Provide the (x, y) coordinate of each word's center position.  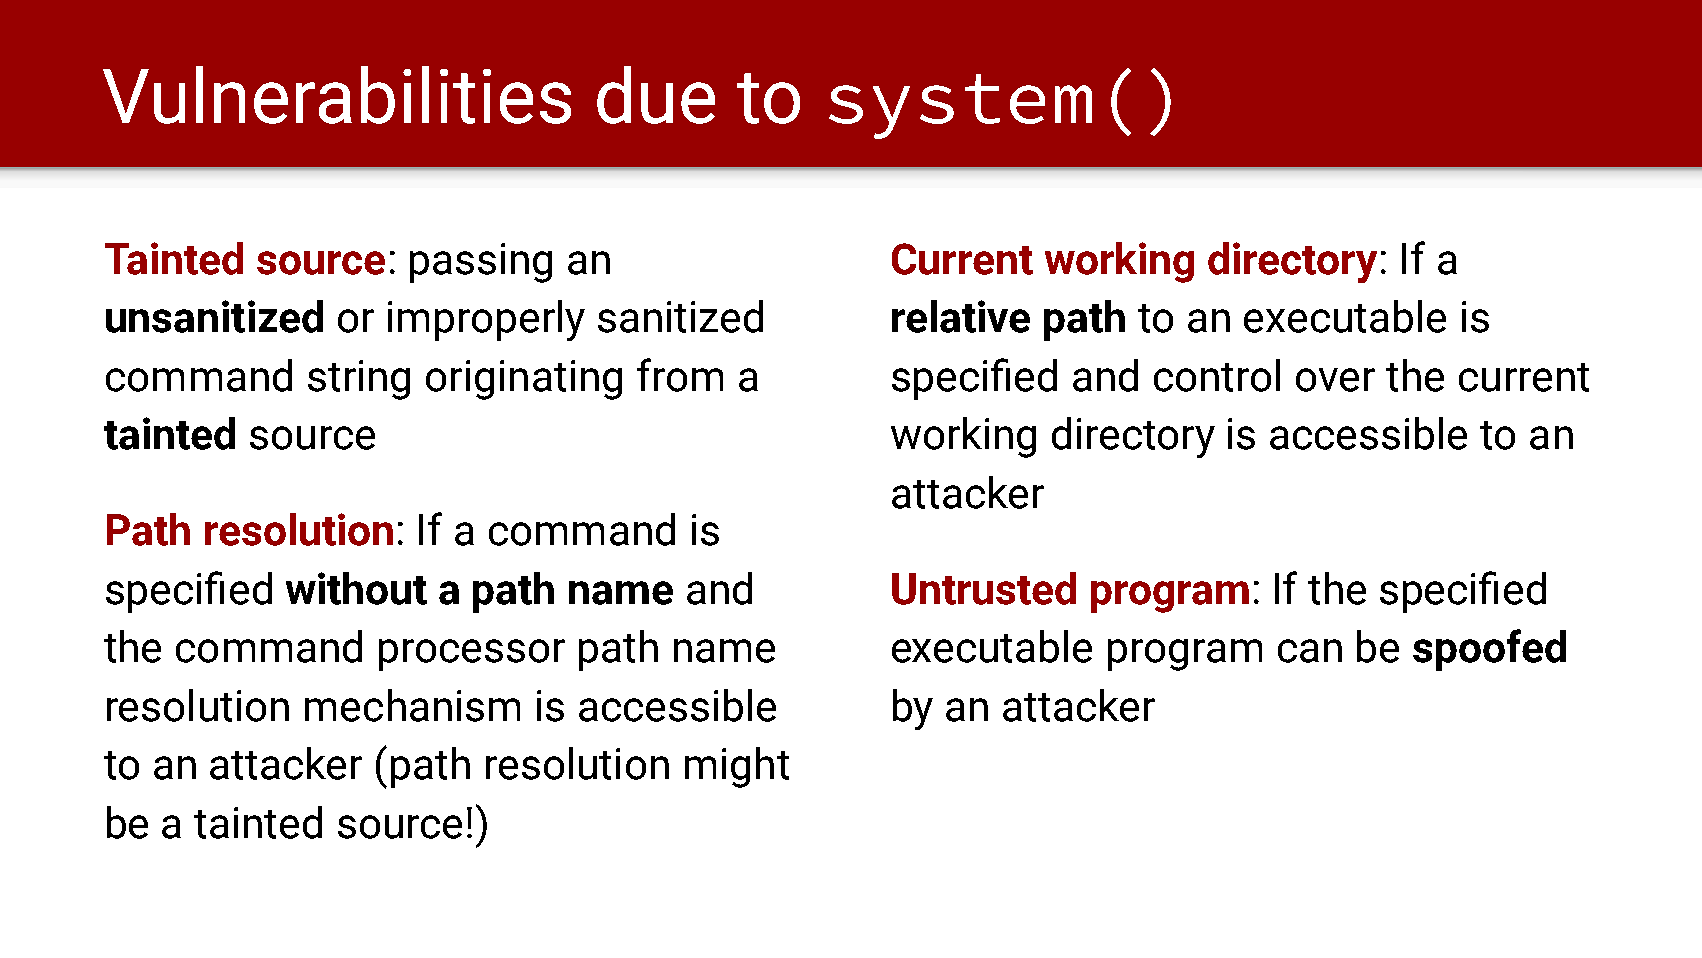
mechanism (412, 705)
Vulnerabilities (337, 95)
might (737, 767)
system (960, 106)
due (656, 95)
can (1310, 651)
